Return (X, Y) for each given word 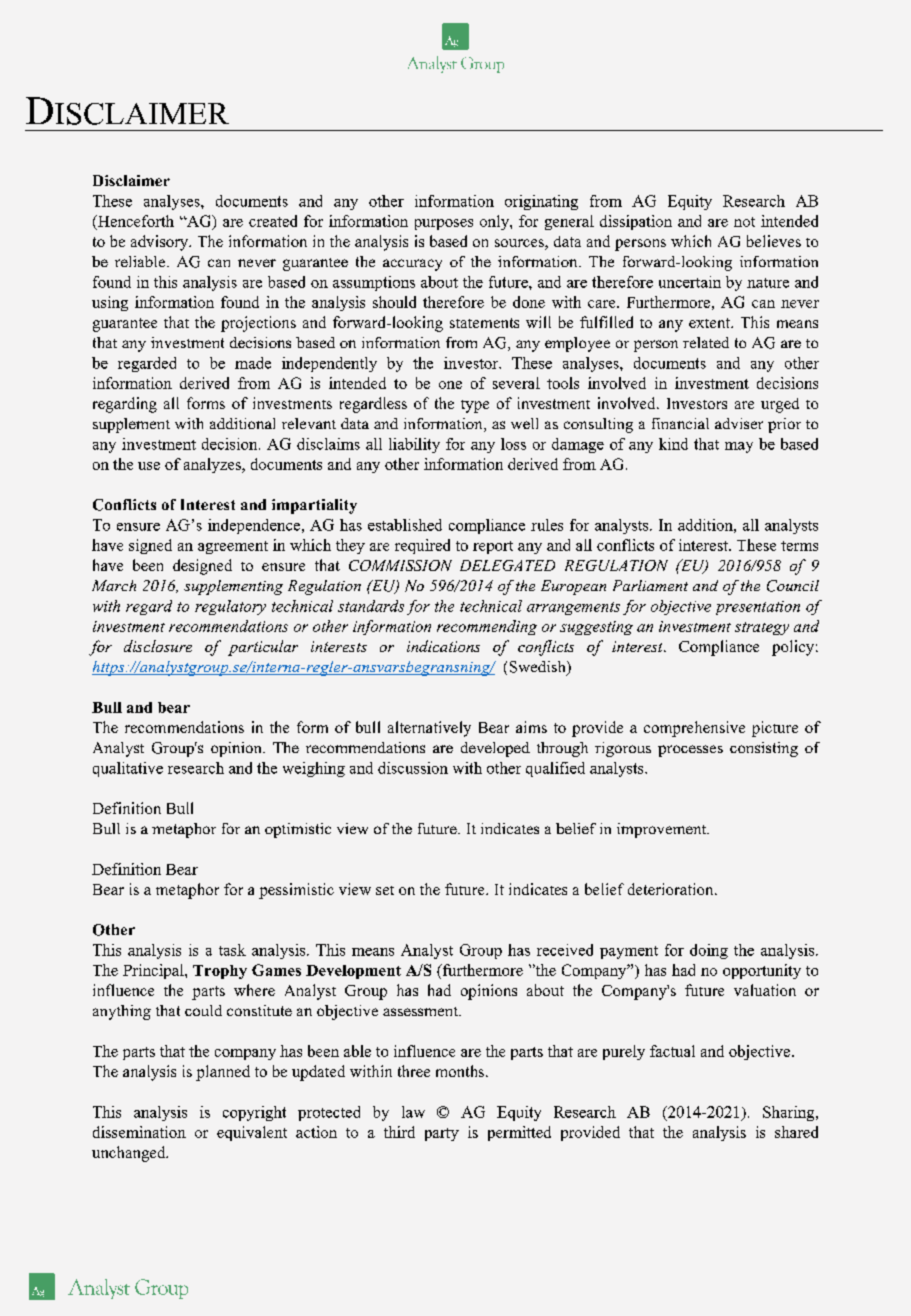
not (744, 222)
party (442, 1134)
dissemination (139, 1132)
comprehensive (694, 729)
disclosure (158, 646)
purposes (444, 224)
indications (443, 646)
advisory (161, 243)
